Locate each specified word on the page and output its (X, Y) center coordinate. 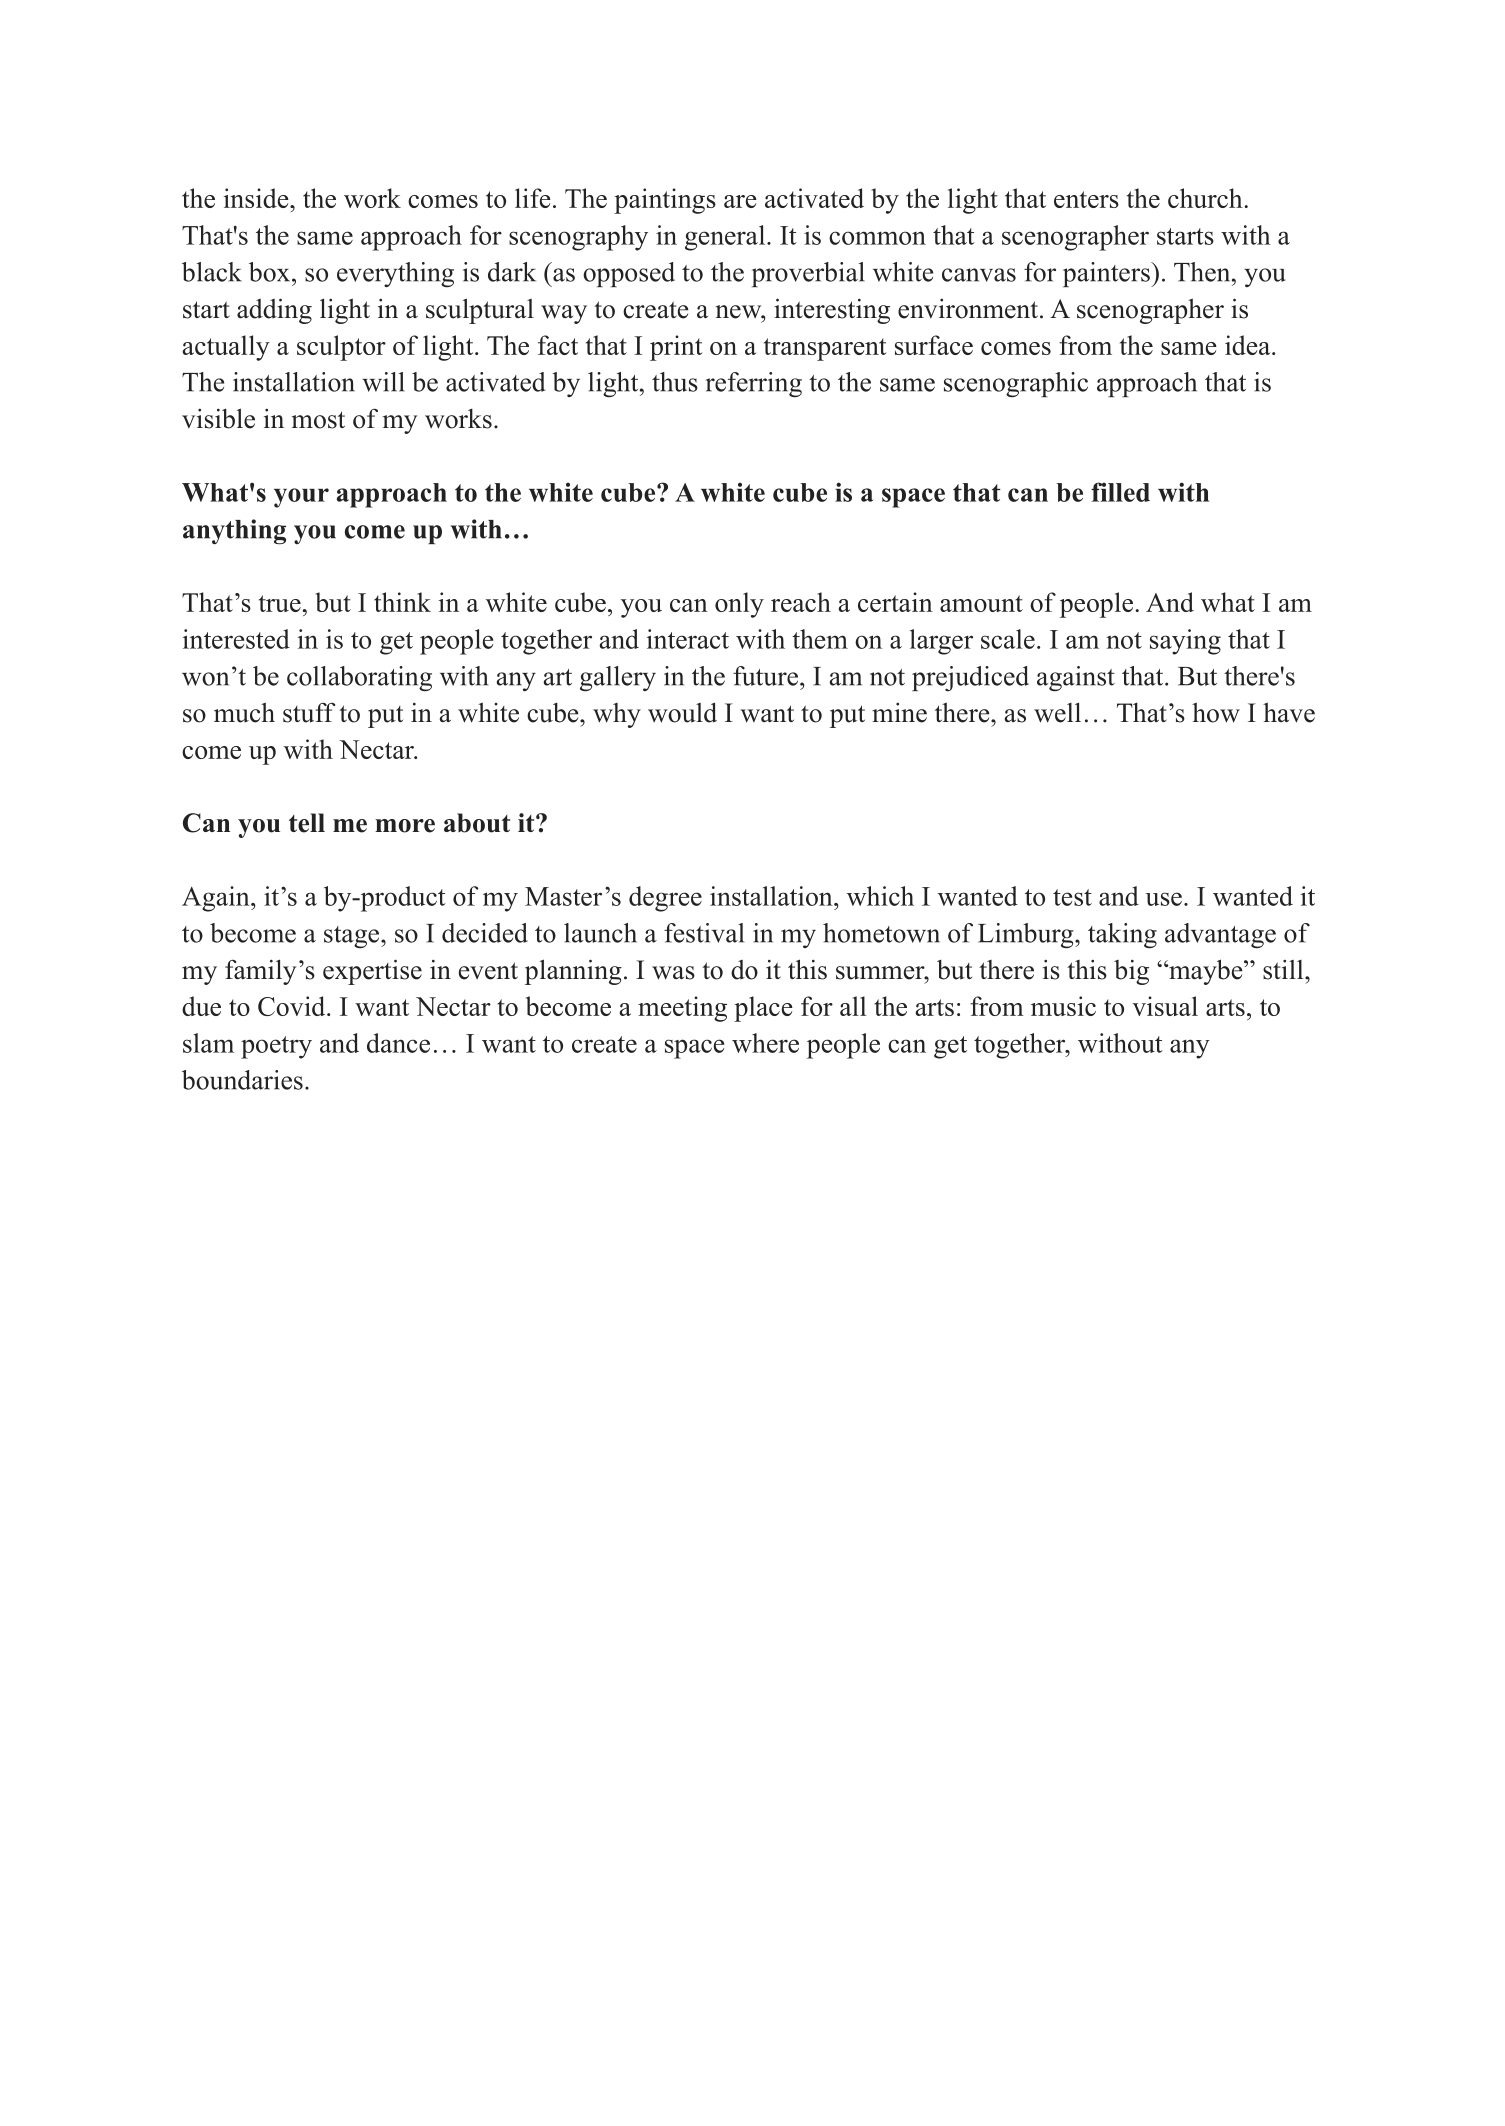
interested (236, 639)
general (726, 238)
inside (257, 198)
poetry (276, 1047)
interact (688, 639)
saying (1185, 642)
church (1206, 198)
